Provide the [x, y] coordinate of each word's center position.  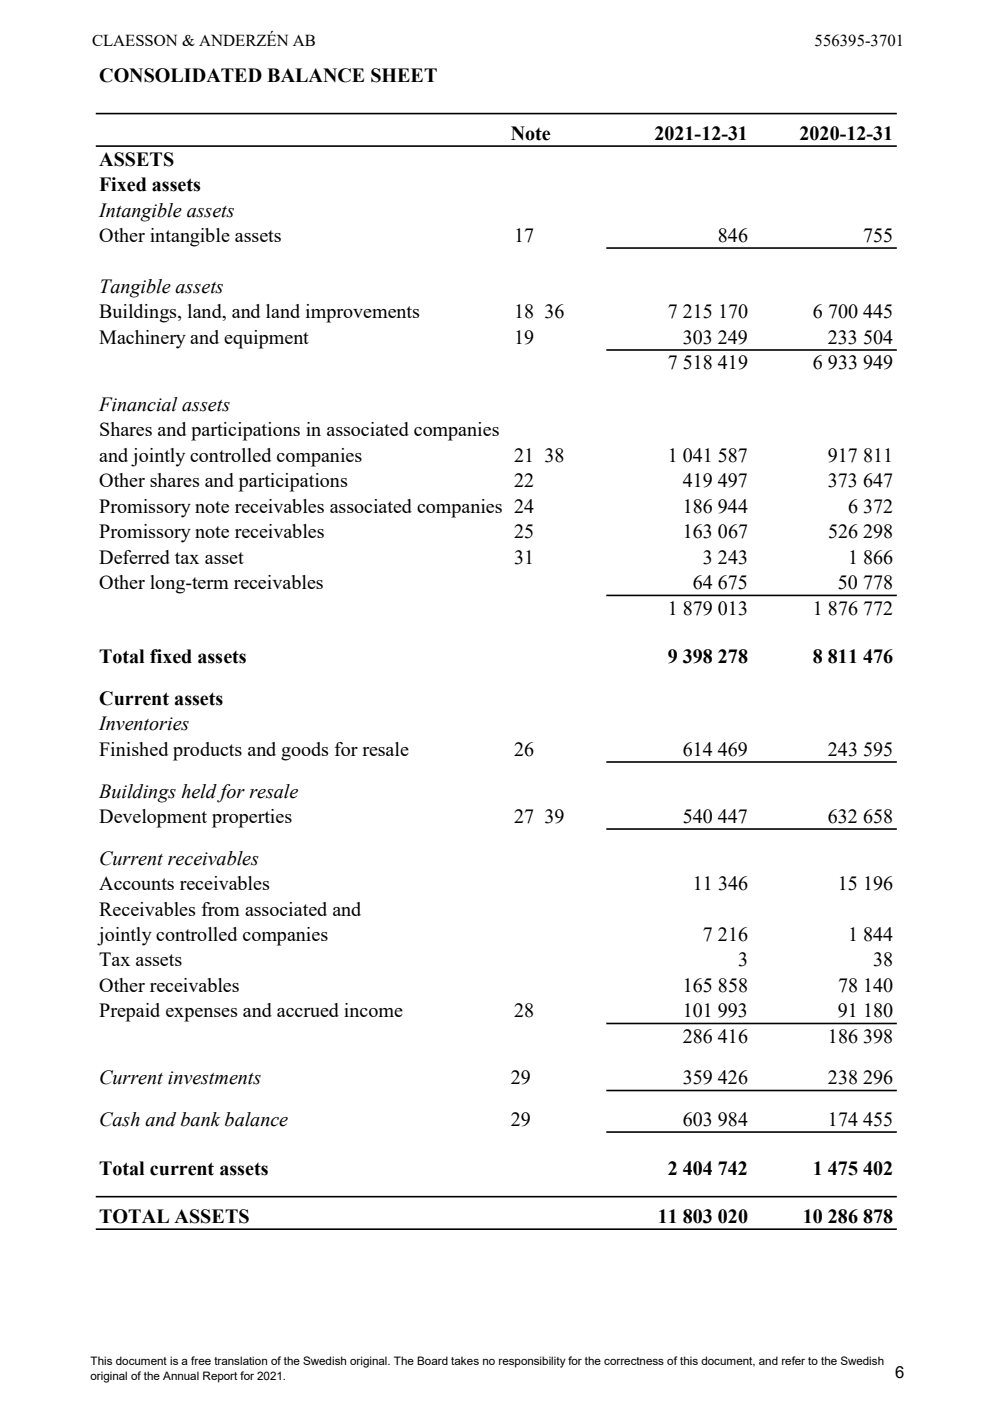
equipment [266, 339]
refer [793, 1360]
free [201, 1360]
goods [305, 751]
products [207, 751]
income [373, 1010]
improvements [363, 313]
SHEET [404, 75]
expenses [202, 1015]
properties [252, 818]
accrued [308, 1010]
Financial [138, 404]
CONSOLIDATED [180, 75]
